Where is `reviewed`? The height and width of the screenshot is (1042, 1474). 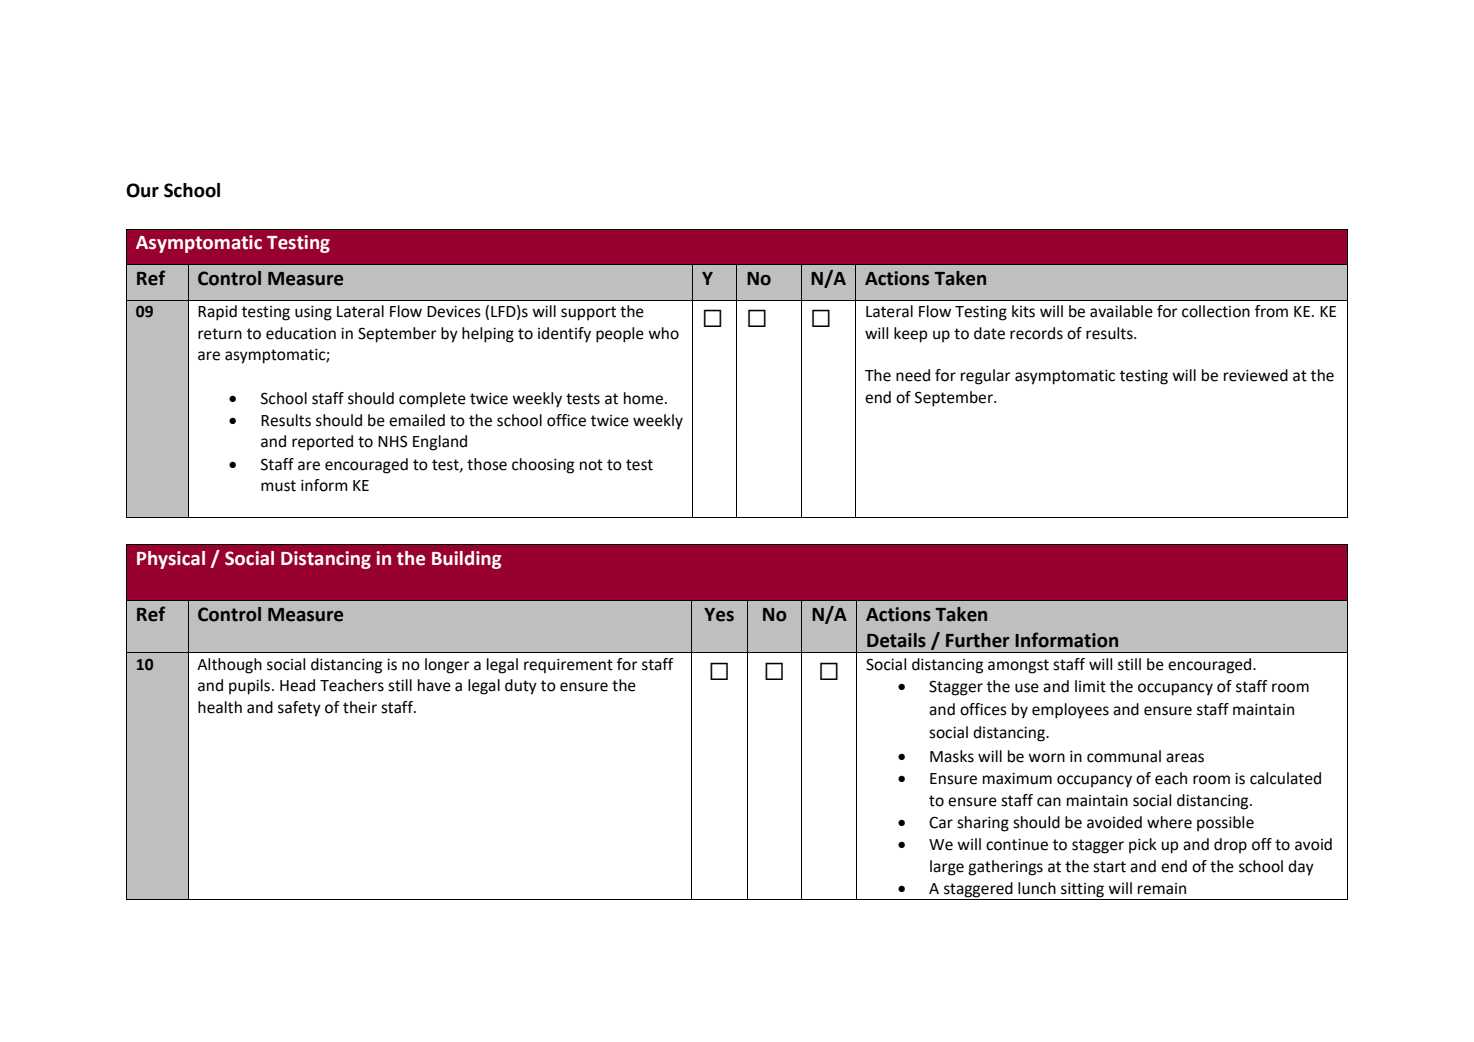 reviewed is located at coordinates (1256, 375).
